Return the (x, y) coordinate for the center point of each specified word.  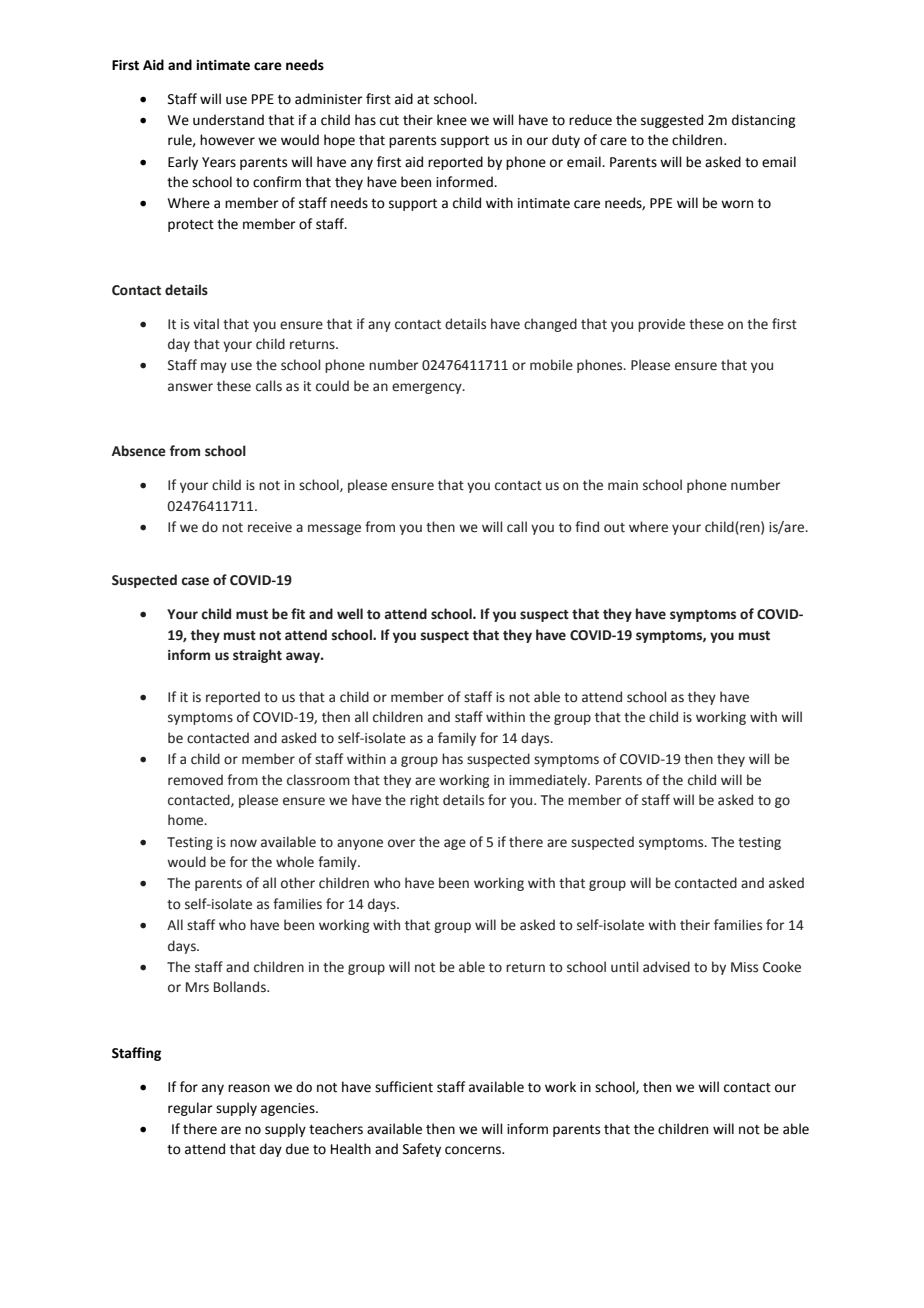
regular (190, 1109)
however (227, 140)
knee (452, 120)
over (401, 843)
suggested (672, 121)
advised (666, 967)
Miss (744, 967)
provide (661, 325)
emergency (428, 388)
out (614, 528)
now (243, 843)
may (214, 367)
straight (257, 656)
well (350, 614)
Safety (422, 1150)
